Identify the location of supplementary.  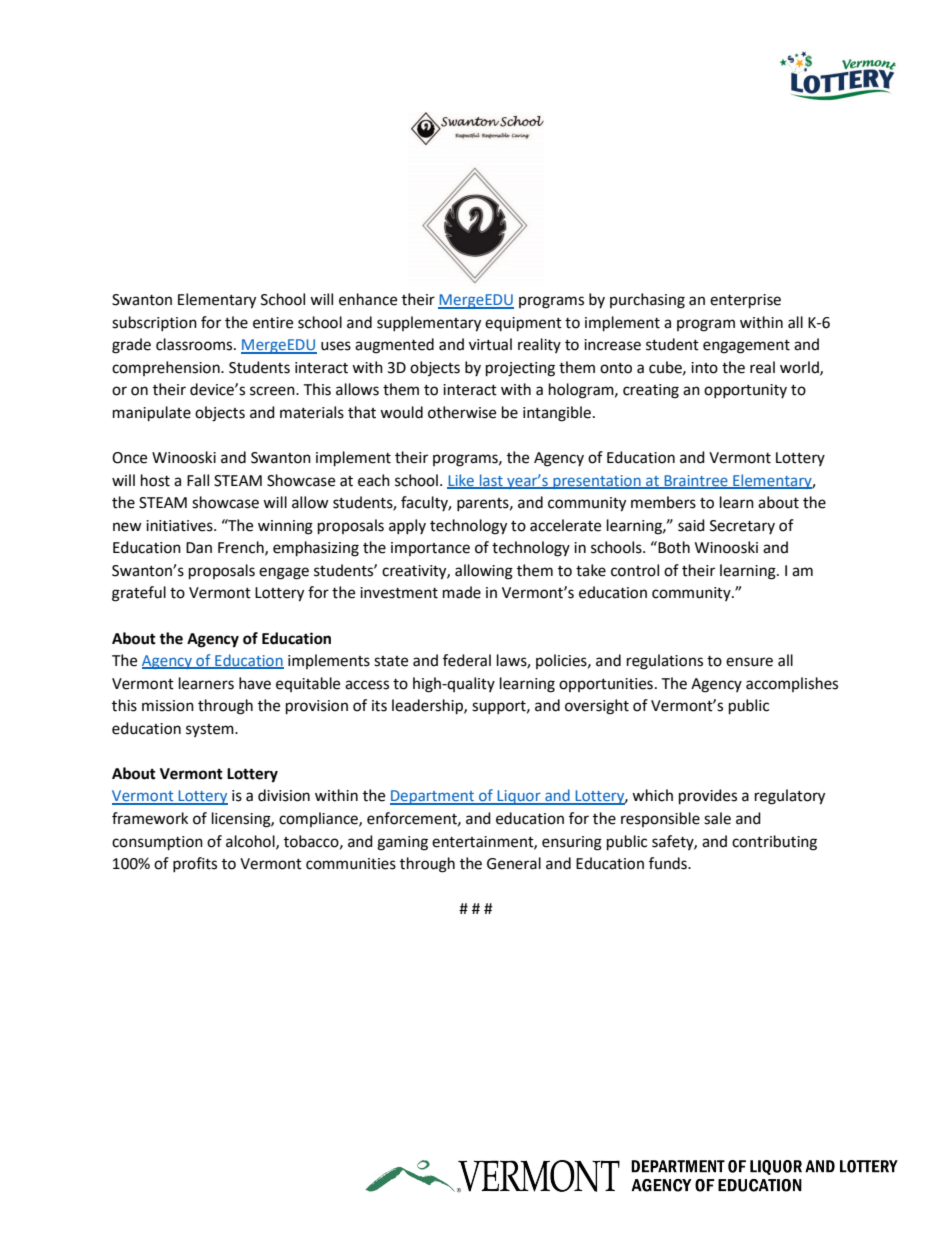
(429, 324).
